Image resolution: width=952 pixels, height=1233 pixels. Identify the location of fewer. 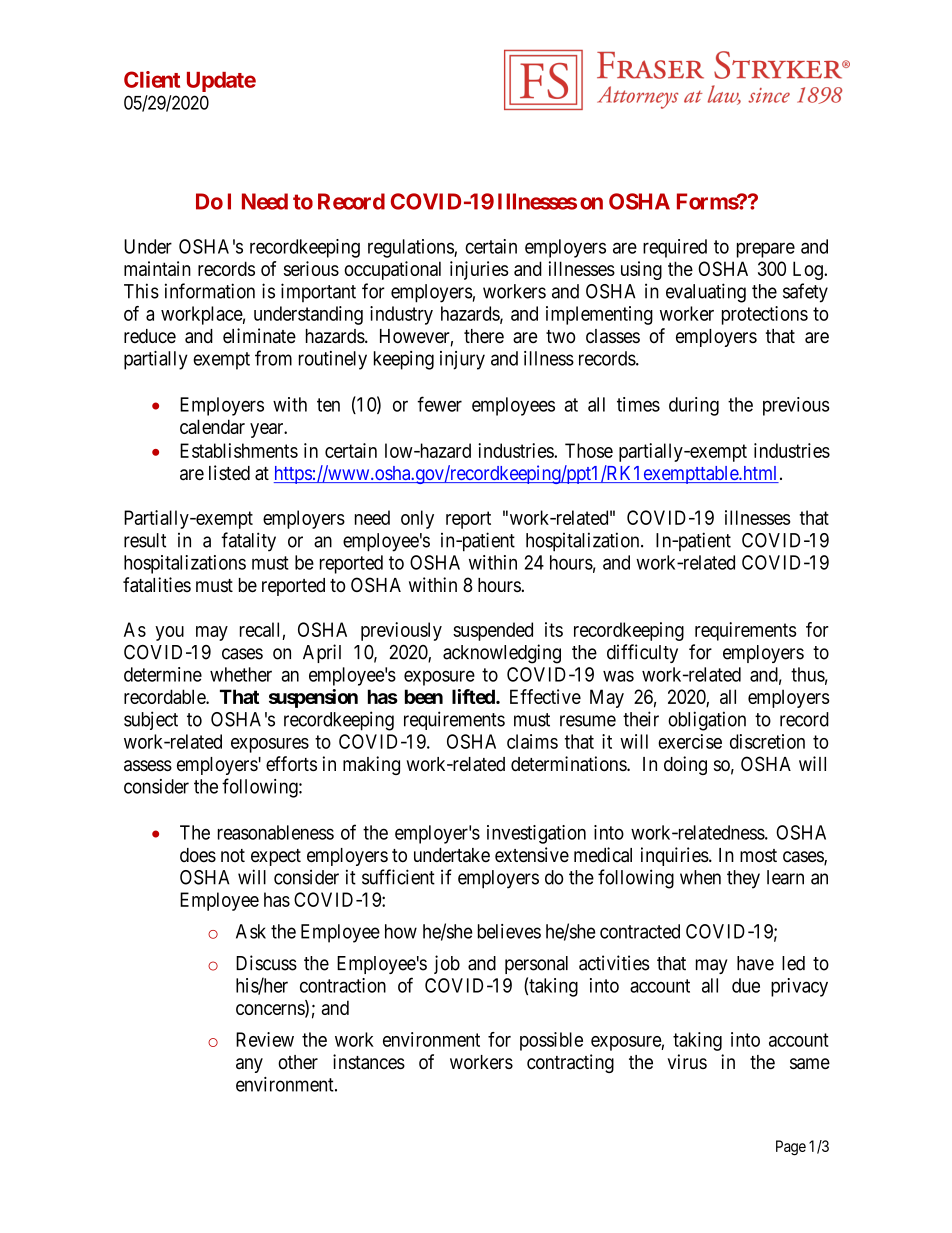
(439, 404).
